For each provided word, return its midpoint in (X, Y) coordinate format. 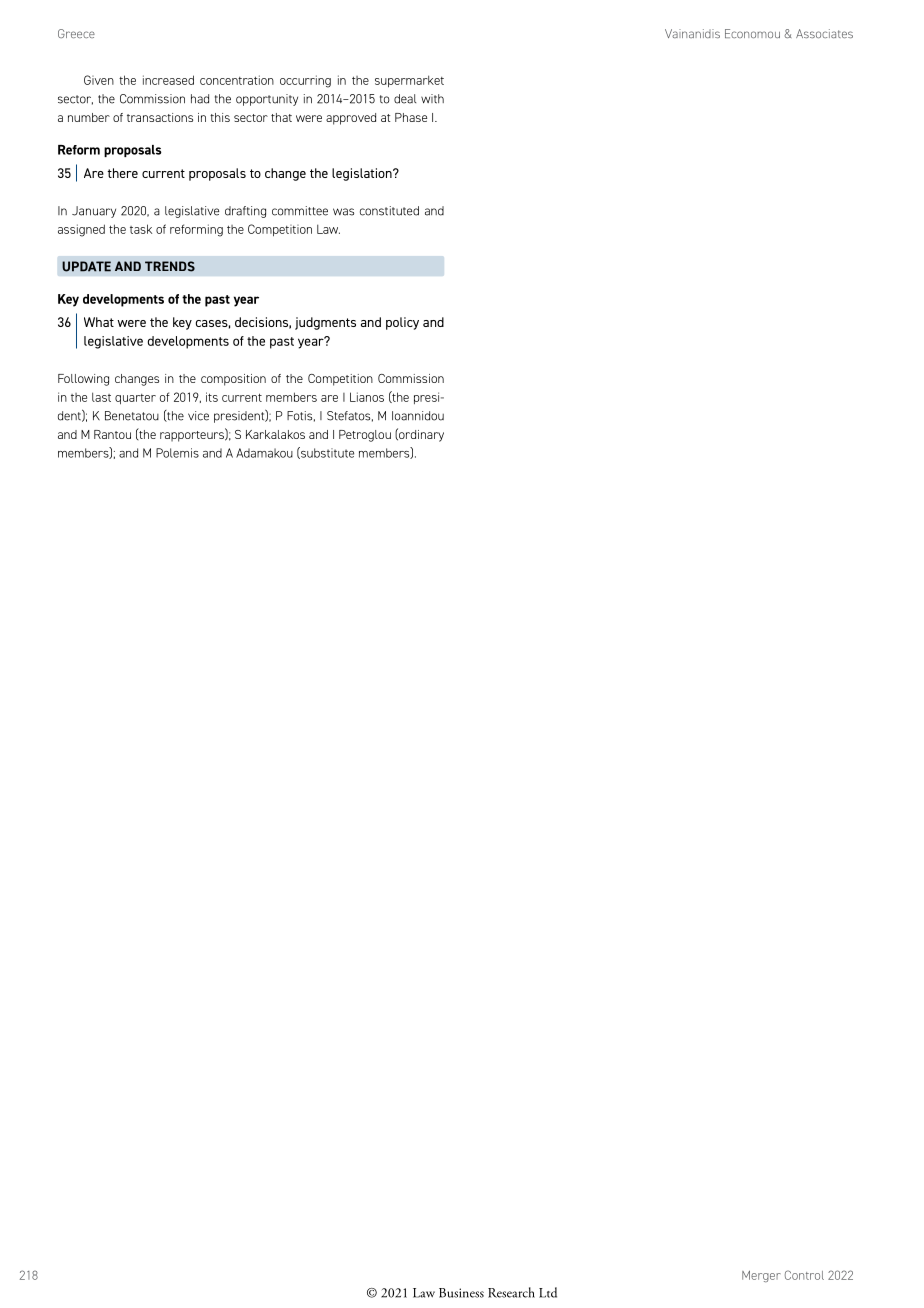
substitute (326, 453)
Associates (824, 33)
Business (461, 1293)
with (432, 99)
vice (198, 416)
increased (168, 80)
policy (402, 323)
